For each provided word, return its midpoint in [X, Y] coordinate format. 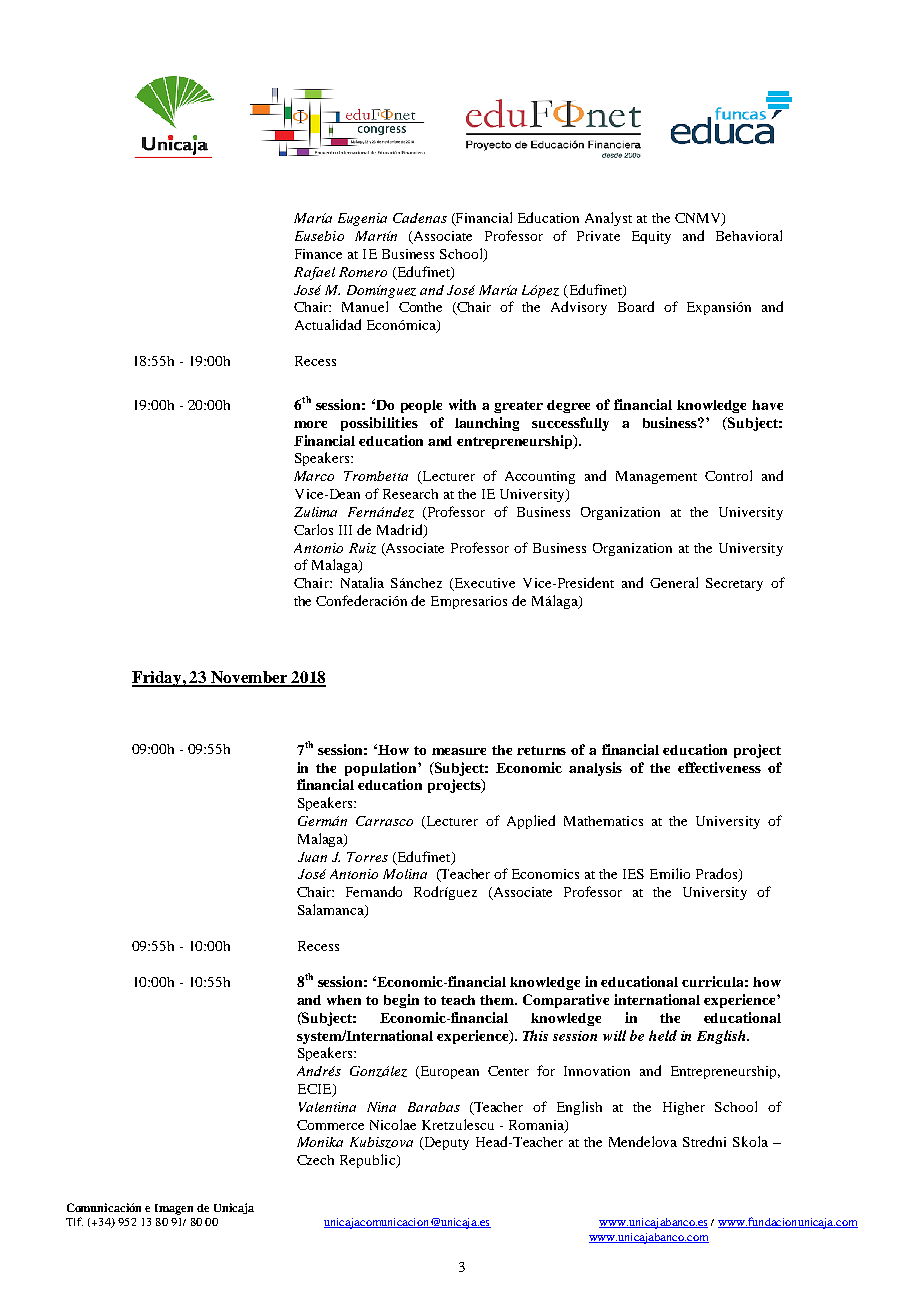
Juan [312, 857]
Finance [318, 254]
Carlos [313, 529]
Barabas [434, 1107]
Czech [315, 1160]
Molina [405, 874]
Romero [363, 272]
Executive [483, 584]
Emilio [670, 873]
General [674, 582]
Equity [651, 237]
